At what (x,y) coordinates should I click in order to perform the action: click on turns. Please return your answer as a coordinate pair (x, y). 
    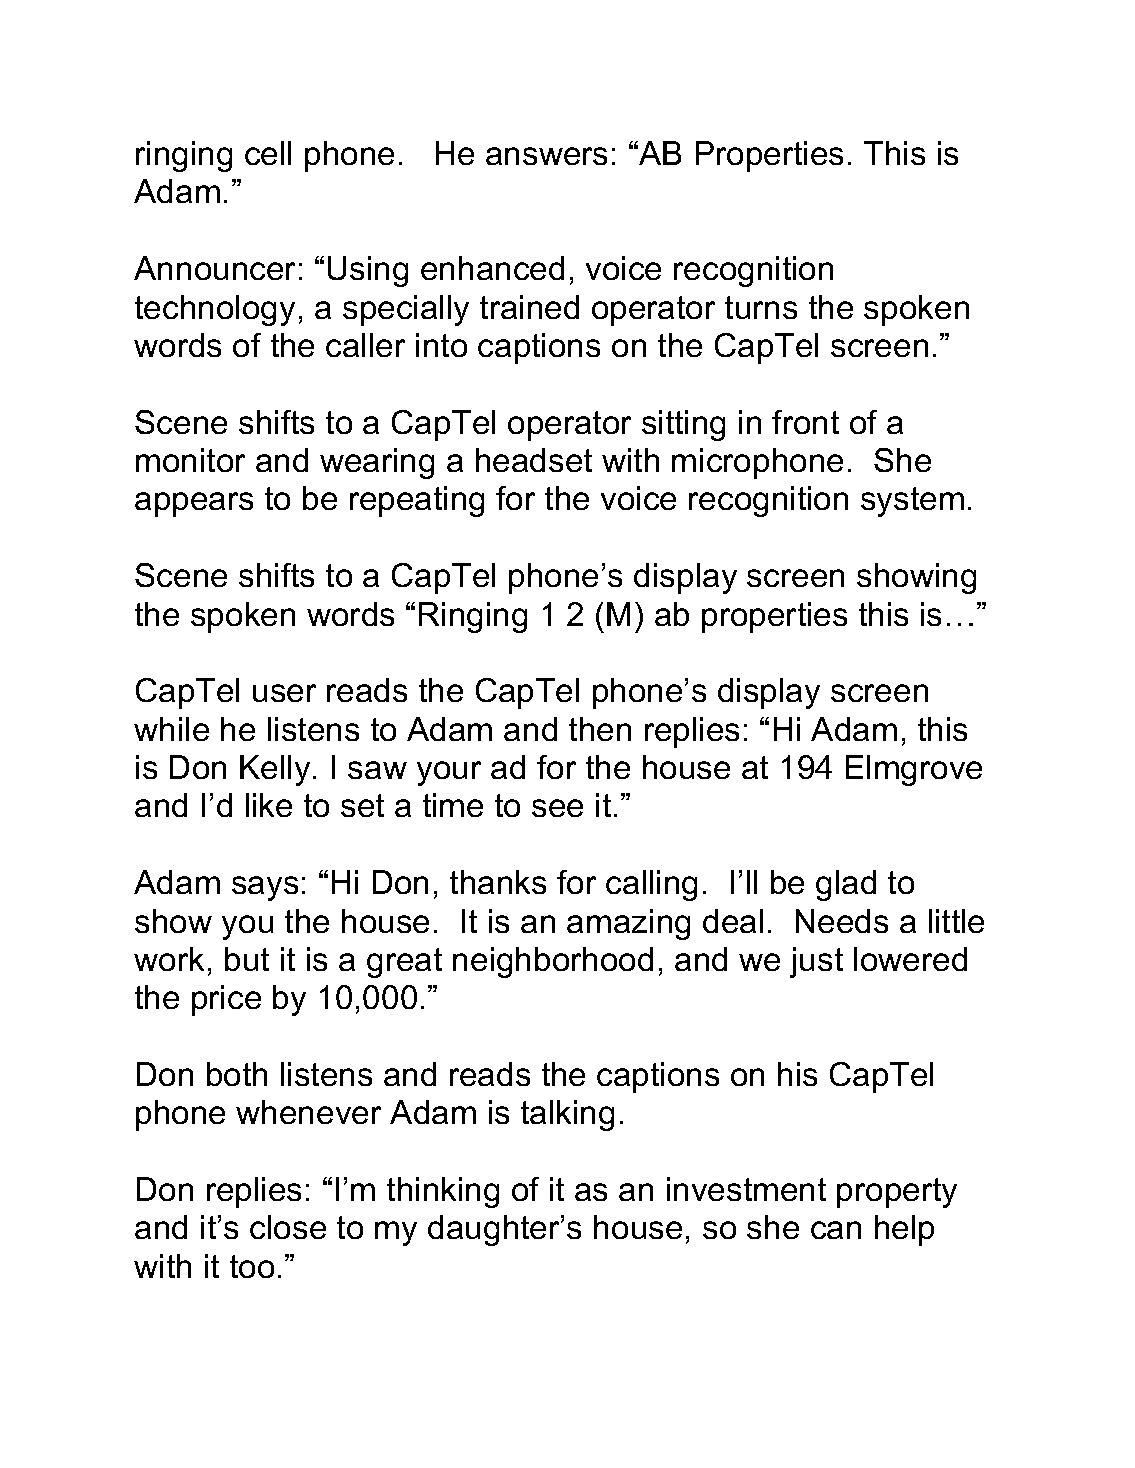
    Looking at the image, I should click on (761, 307).
